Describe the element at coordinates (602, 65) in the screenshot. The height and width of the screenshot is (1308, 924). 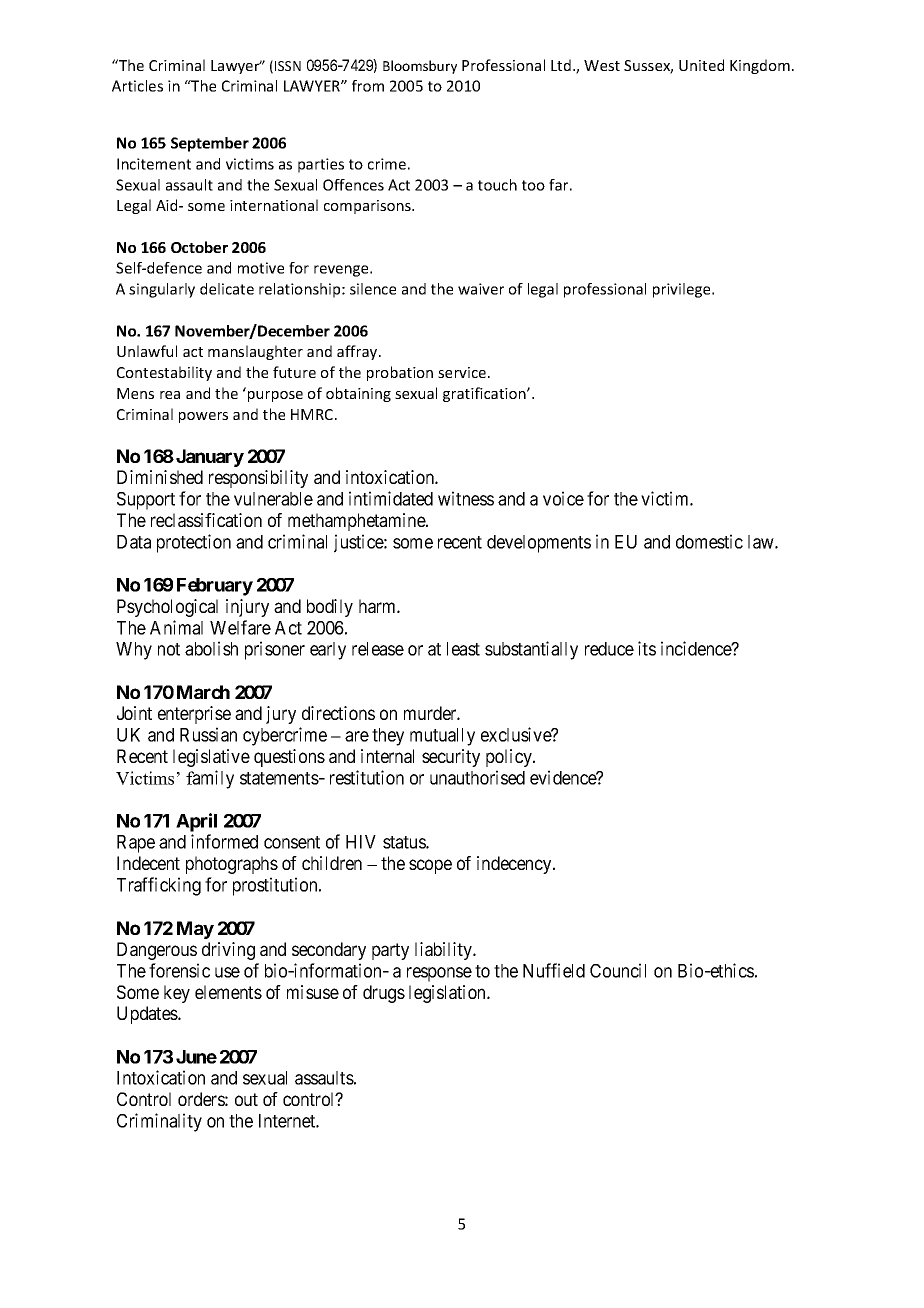
I see `West` at that location.
